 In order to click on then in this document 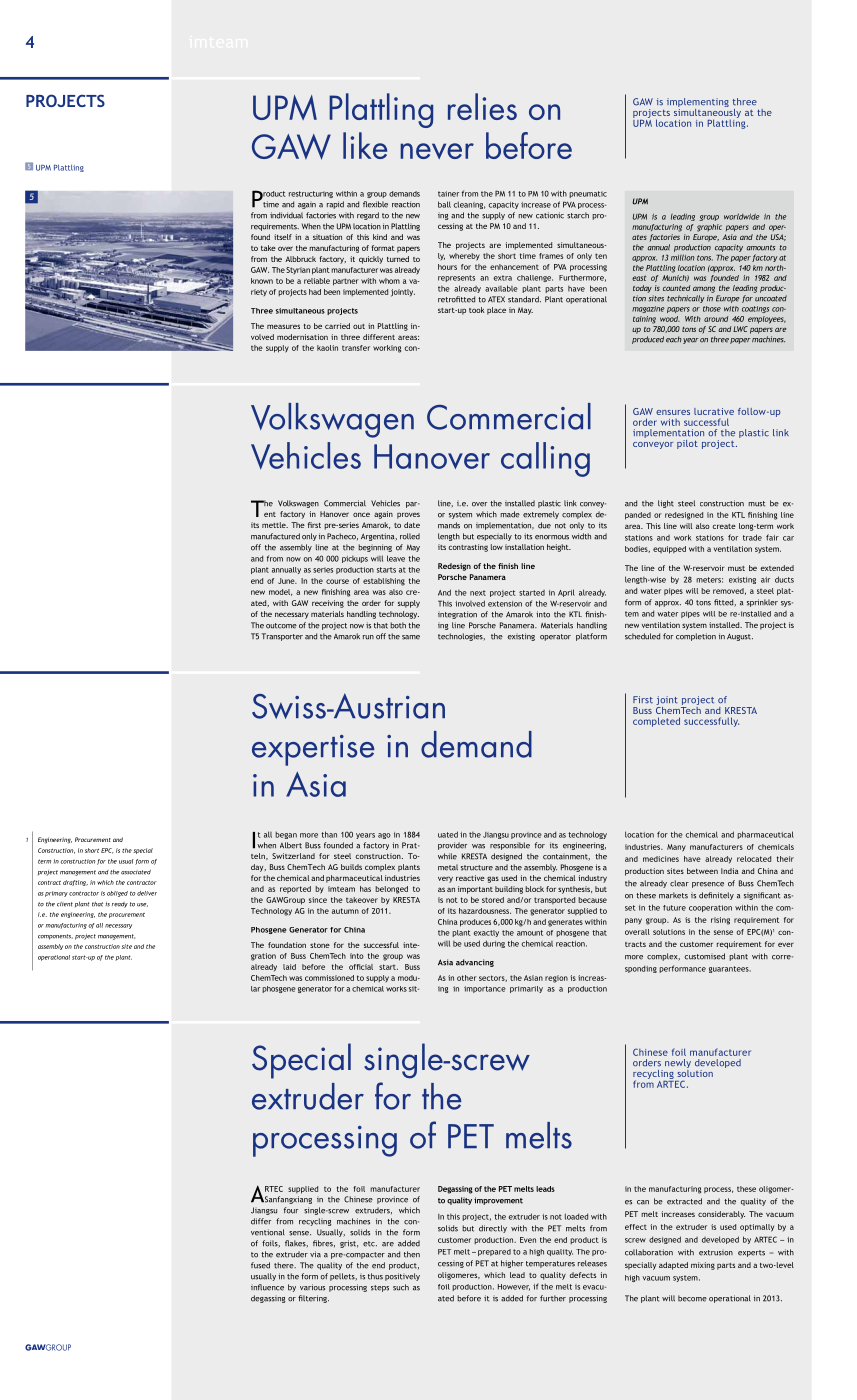, I will do `click(412, 1254)`.
